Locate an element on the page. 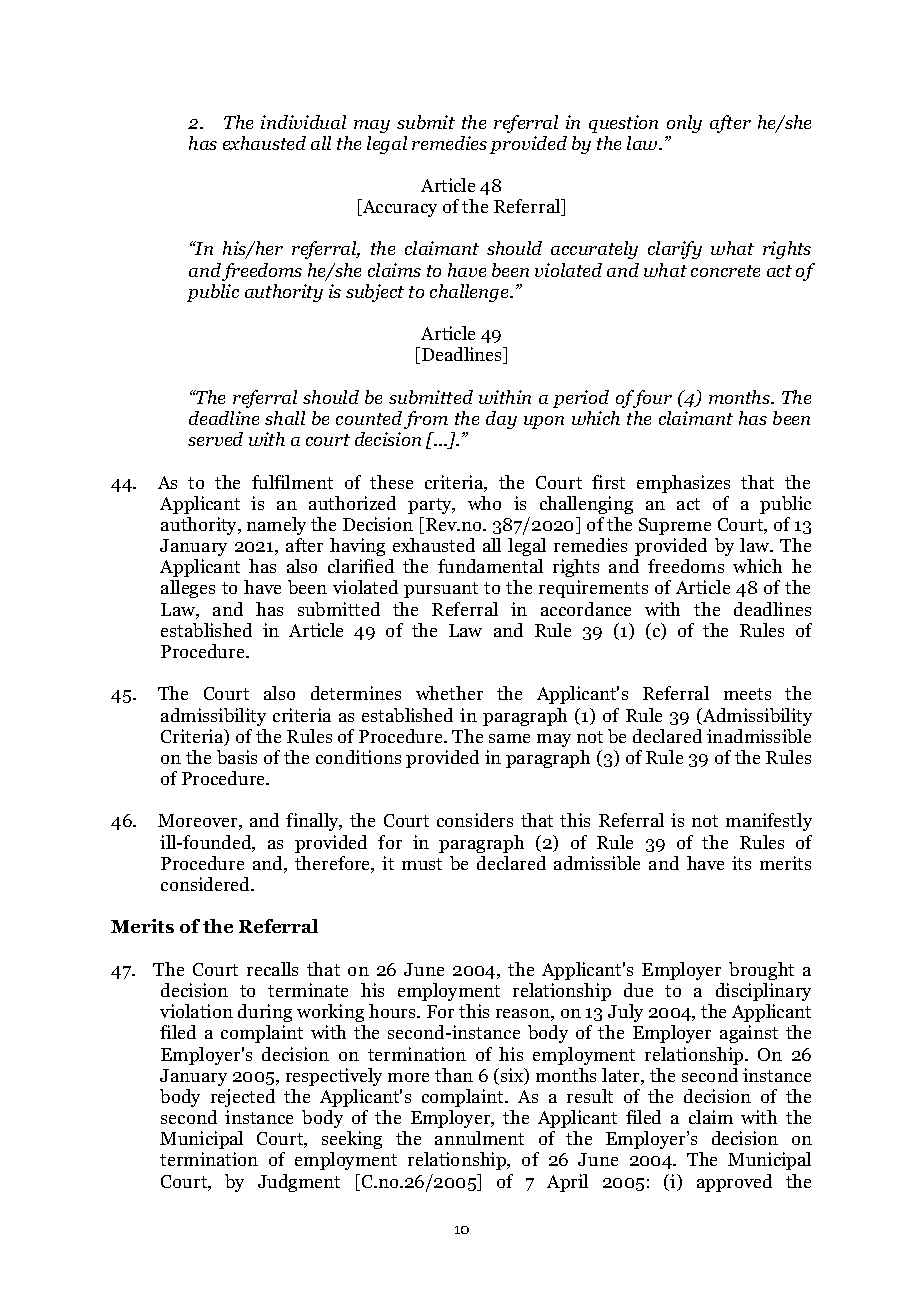  only is located at coordinates (684, 124).
